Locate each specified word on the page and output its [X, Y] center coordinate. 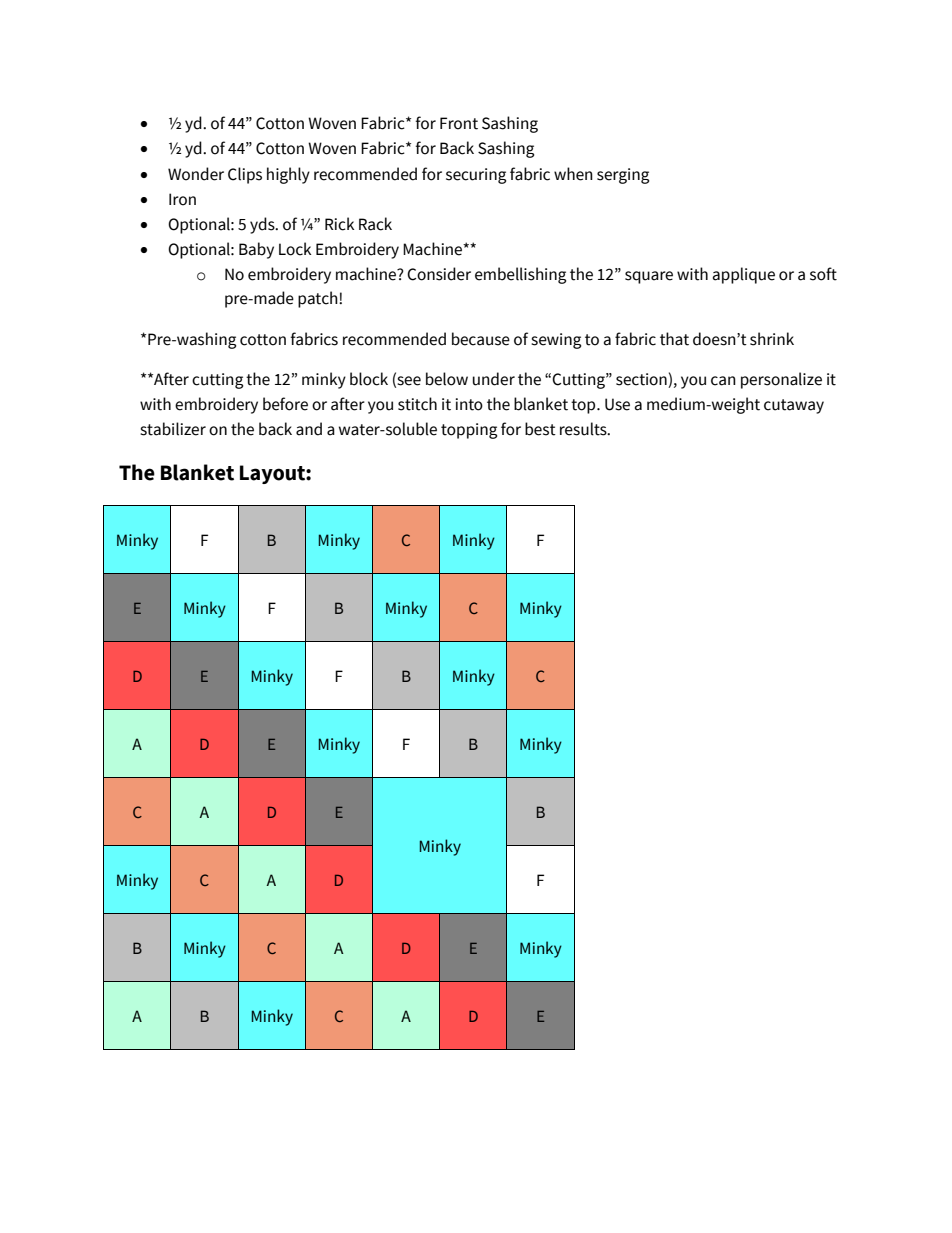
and [309, 429]
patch [319, 299]
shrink [772, 339]
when [573, 174]
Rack [375, 224]
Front [459, 123]
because [481, 339]
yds [263, 225]
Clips [245, 175]
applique [744, 275]
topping [469, 431]
